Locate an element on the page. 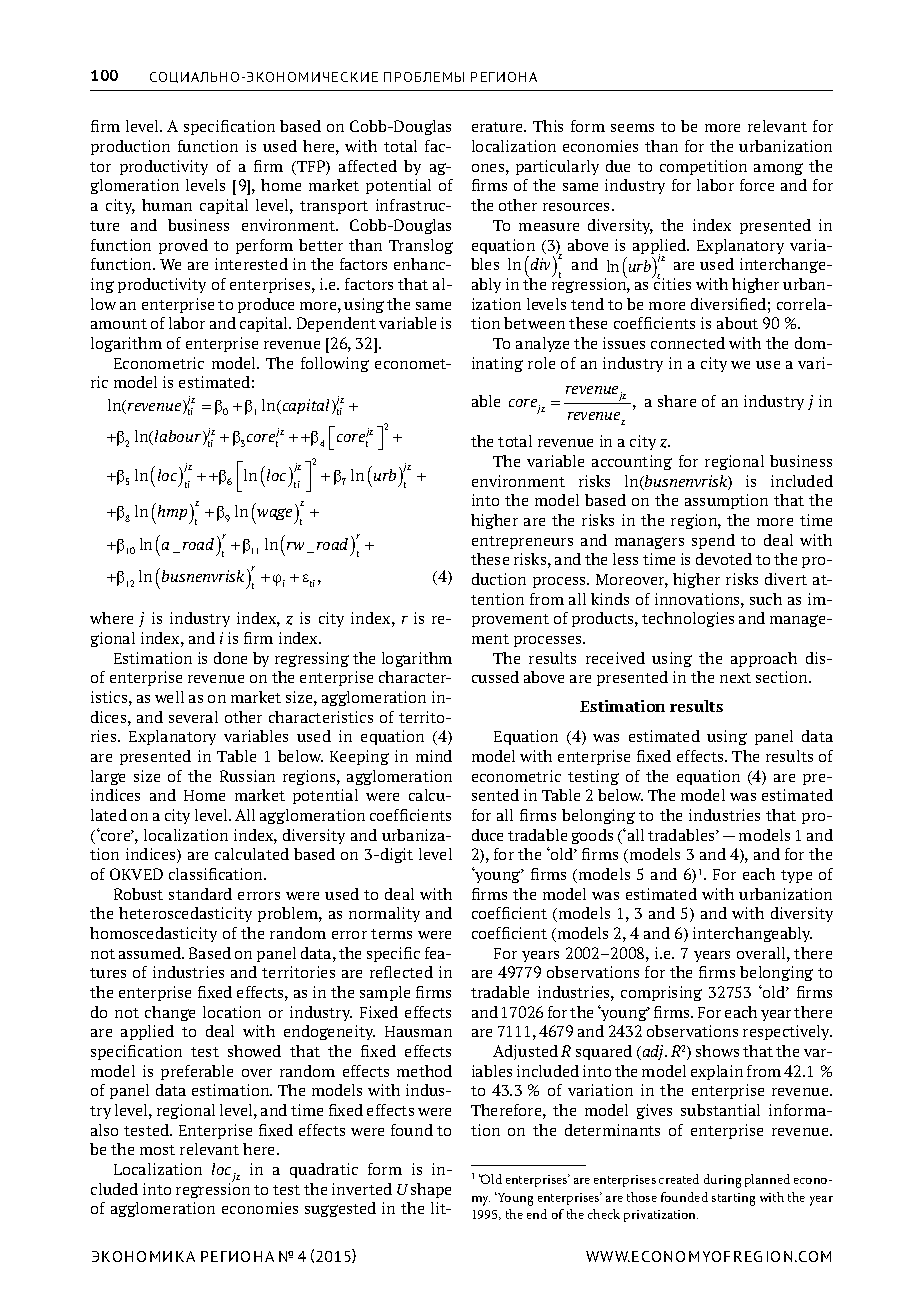 The width and height of the document is (924, 1310). well is located at coordinates (169, 697).
